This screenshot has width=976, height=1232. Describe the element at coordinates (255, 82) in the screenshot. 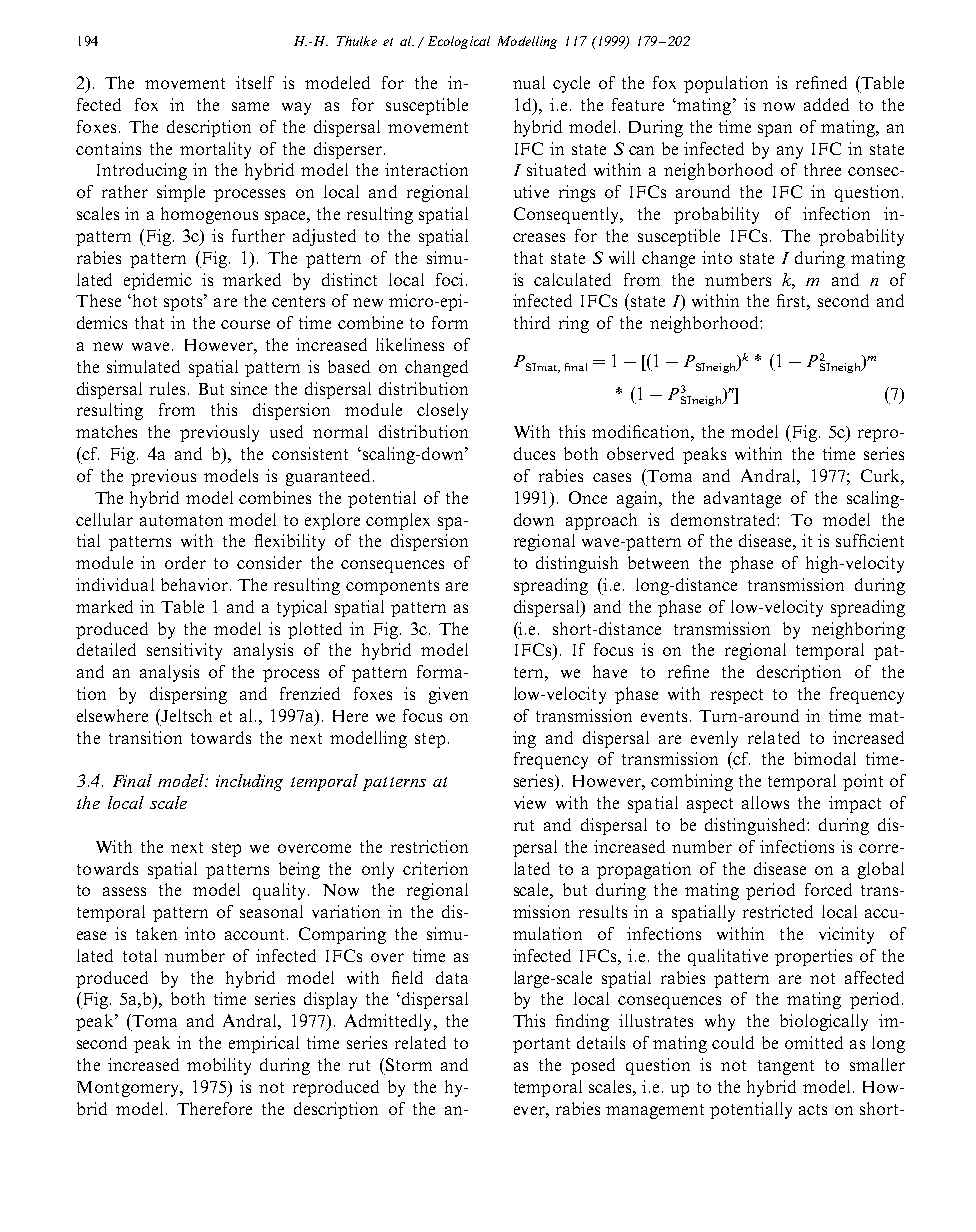

I see `itself` at that location.
